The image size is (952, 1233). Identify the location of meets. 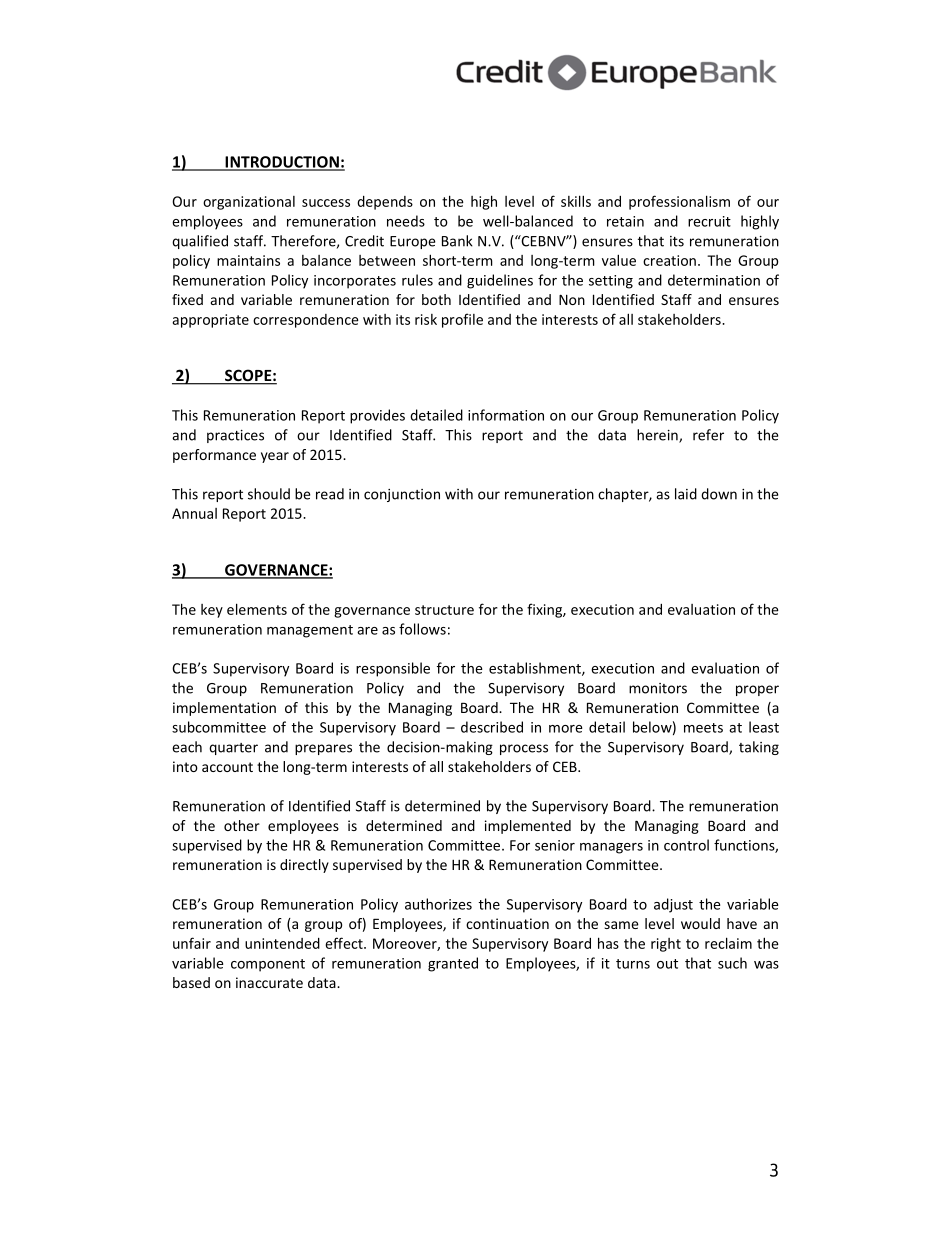
(703, 728).
